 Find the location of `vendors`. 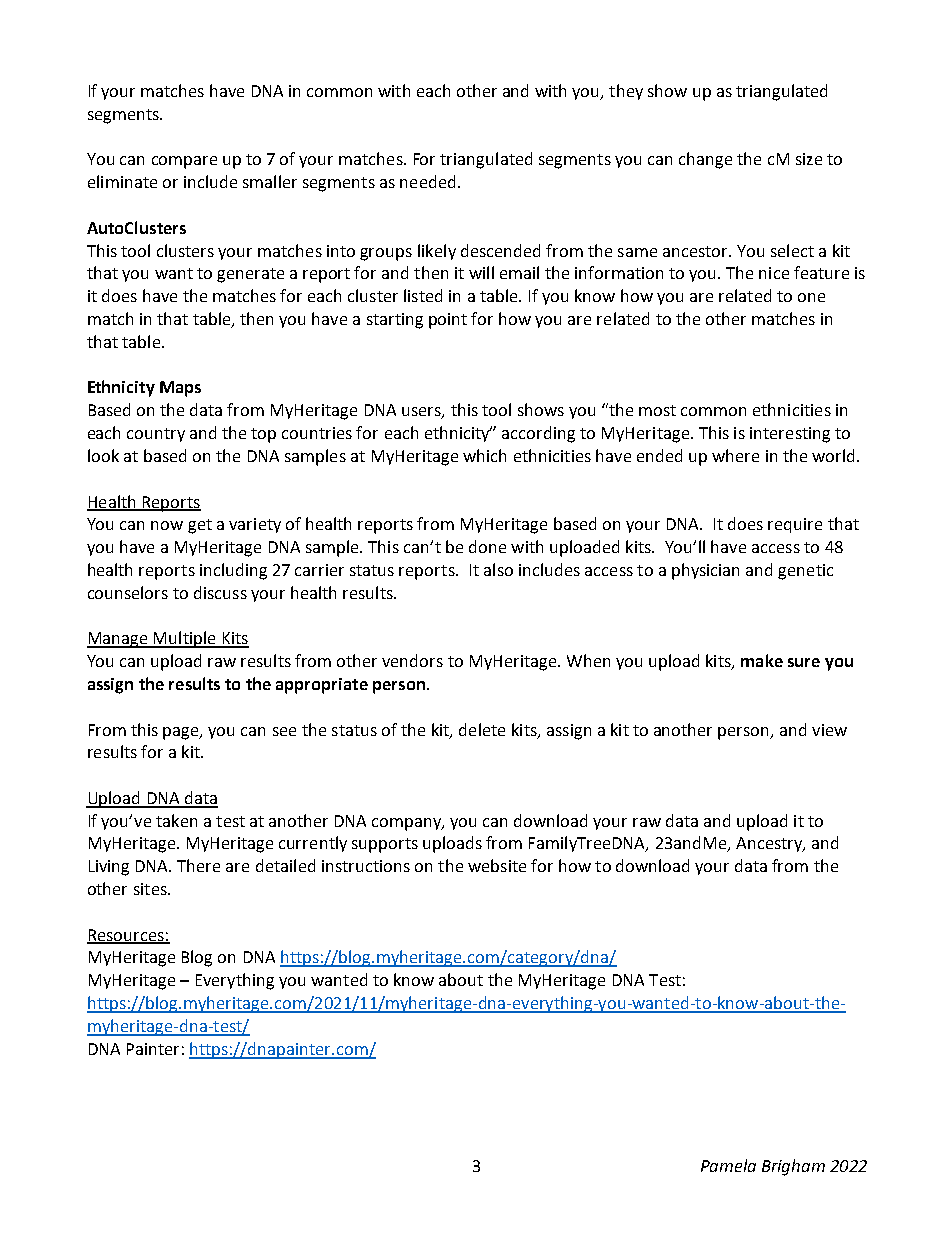

vendors is located at coordinates (412, 660).
